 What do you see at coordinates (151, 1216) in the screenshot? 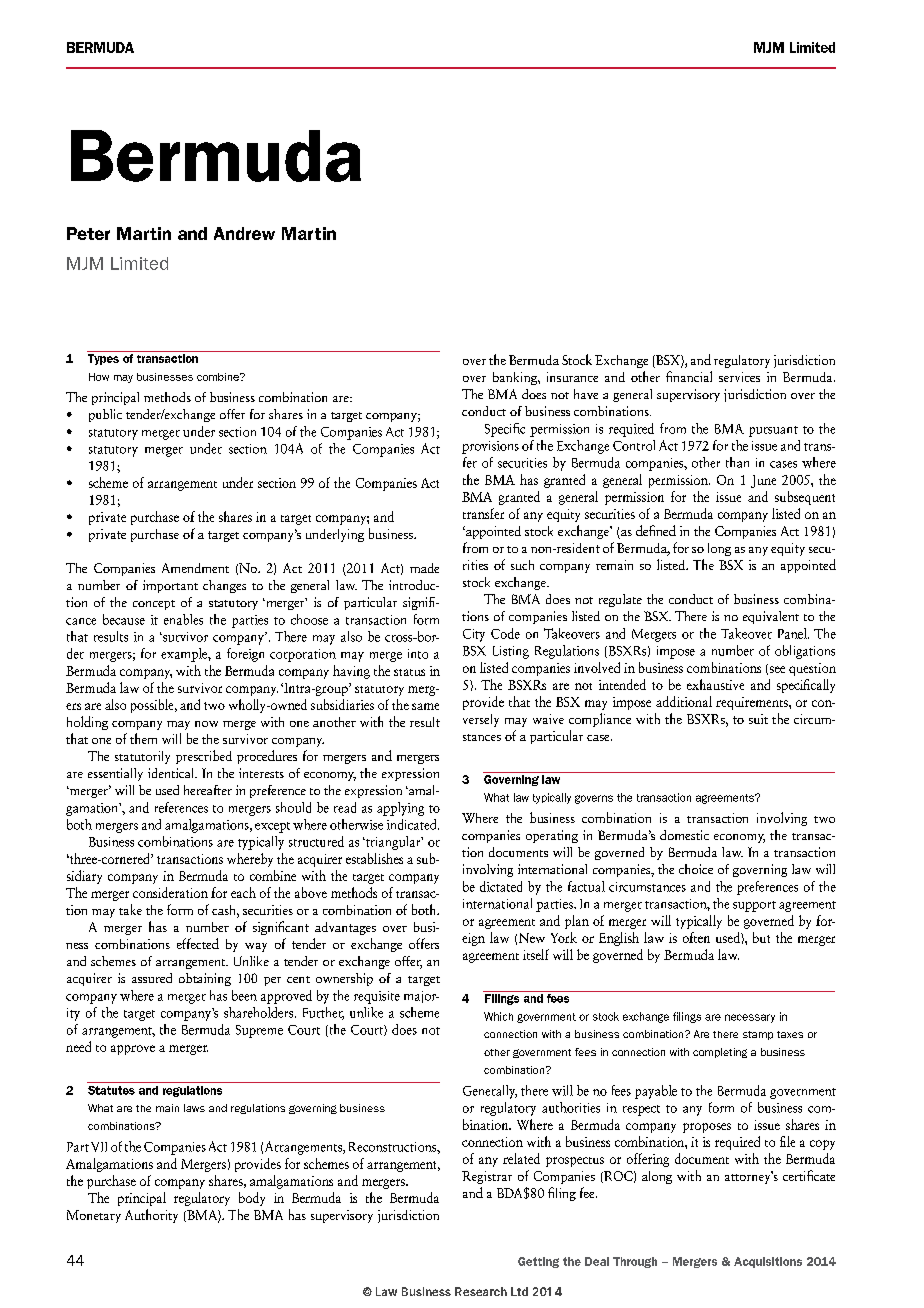
I see `Authority` at bounding box center [151, 1216].
